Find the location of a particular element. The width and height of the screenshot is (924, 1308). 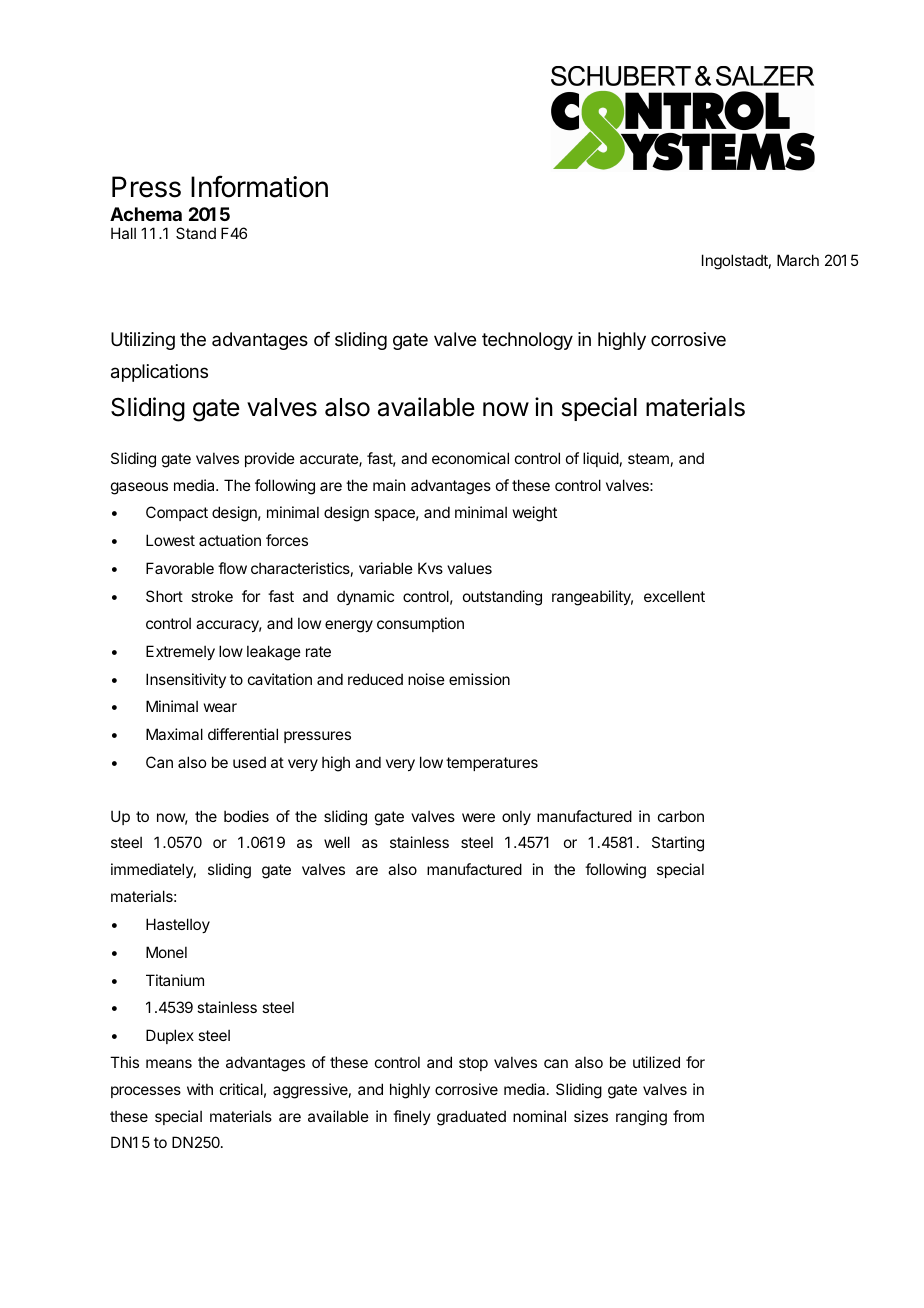

March is located at coordinates (798, 260).
